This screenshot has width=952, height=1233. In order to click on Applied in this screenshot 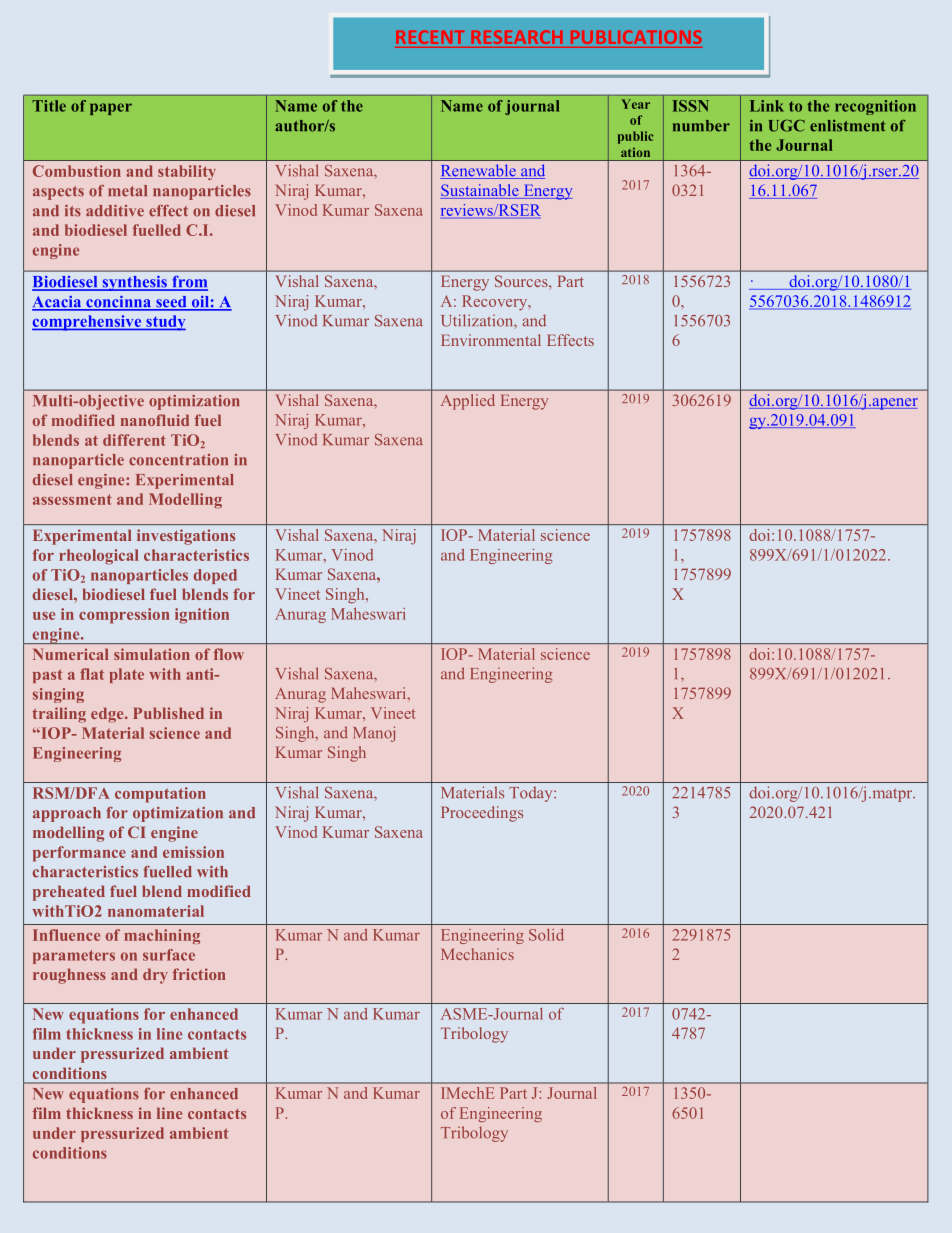, I will do `click(468, 402)`.
